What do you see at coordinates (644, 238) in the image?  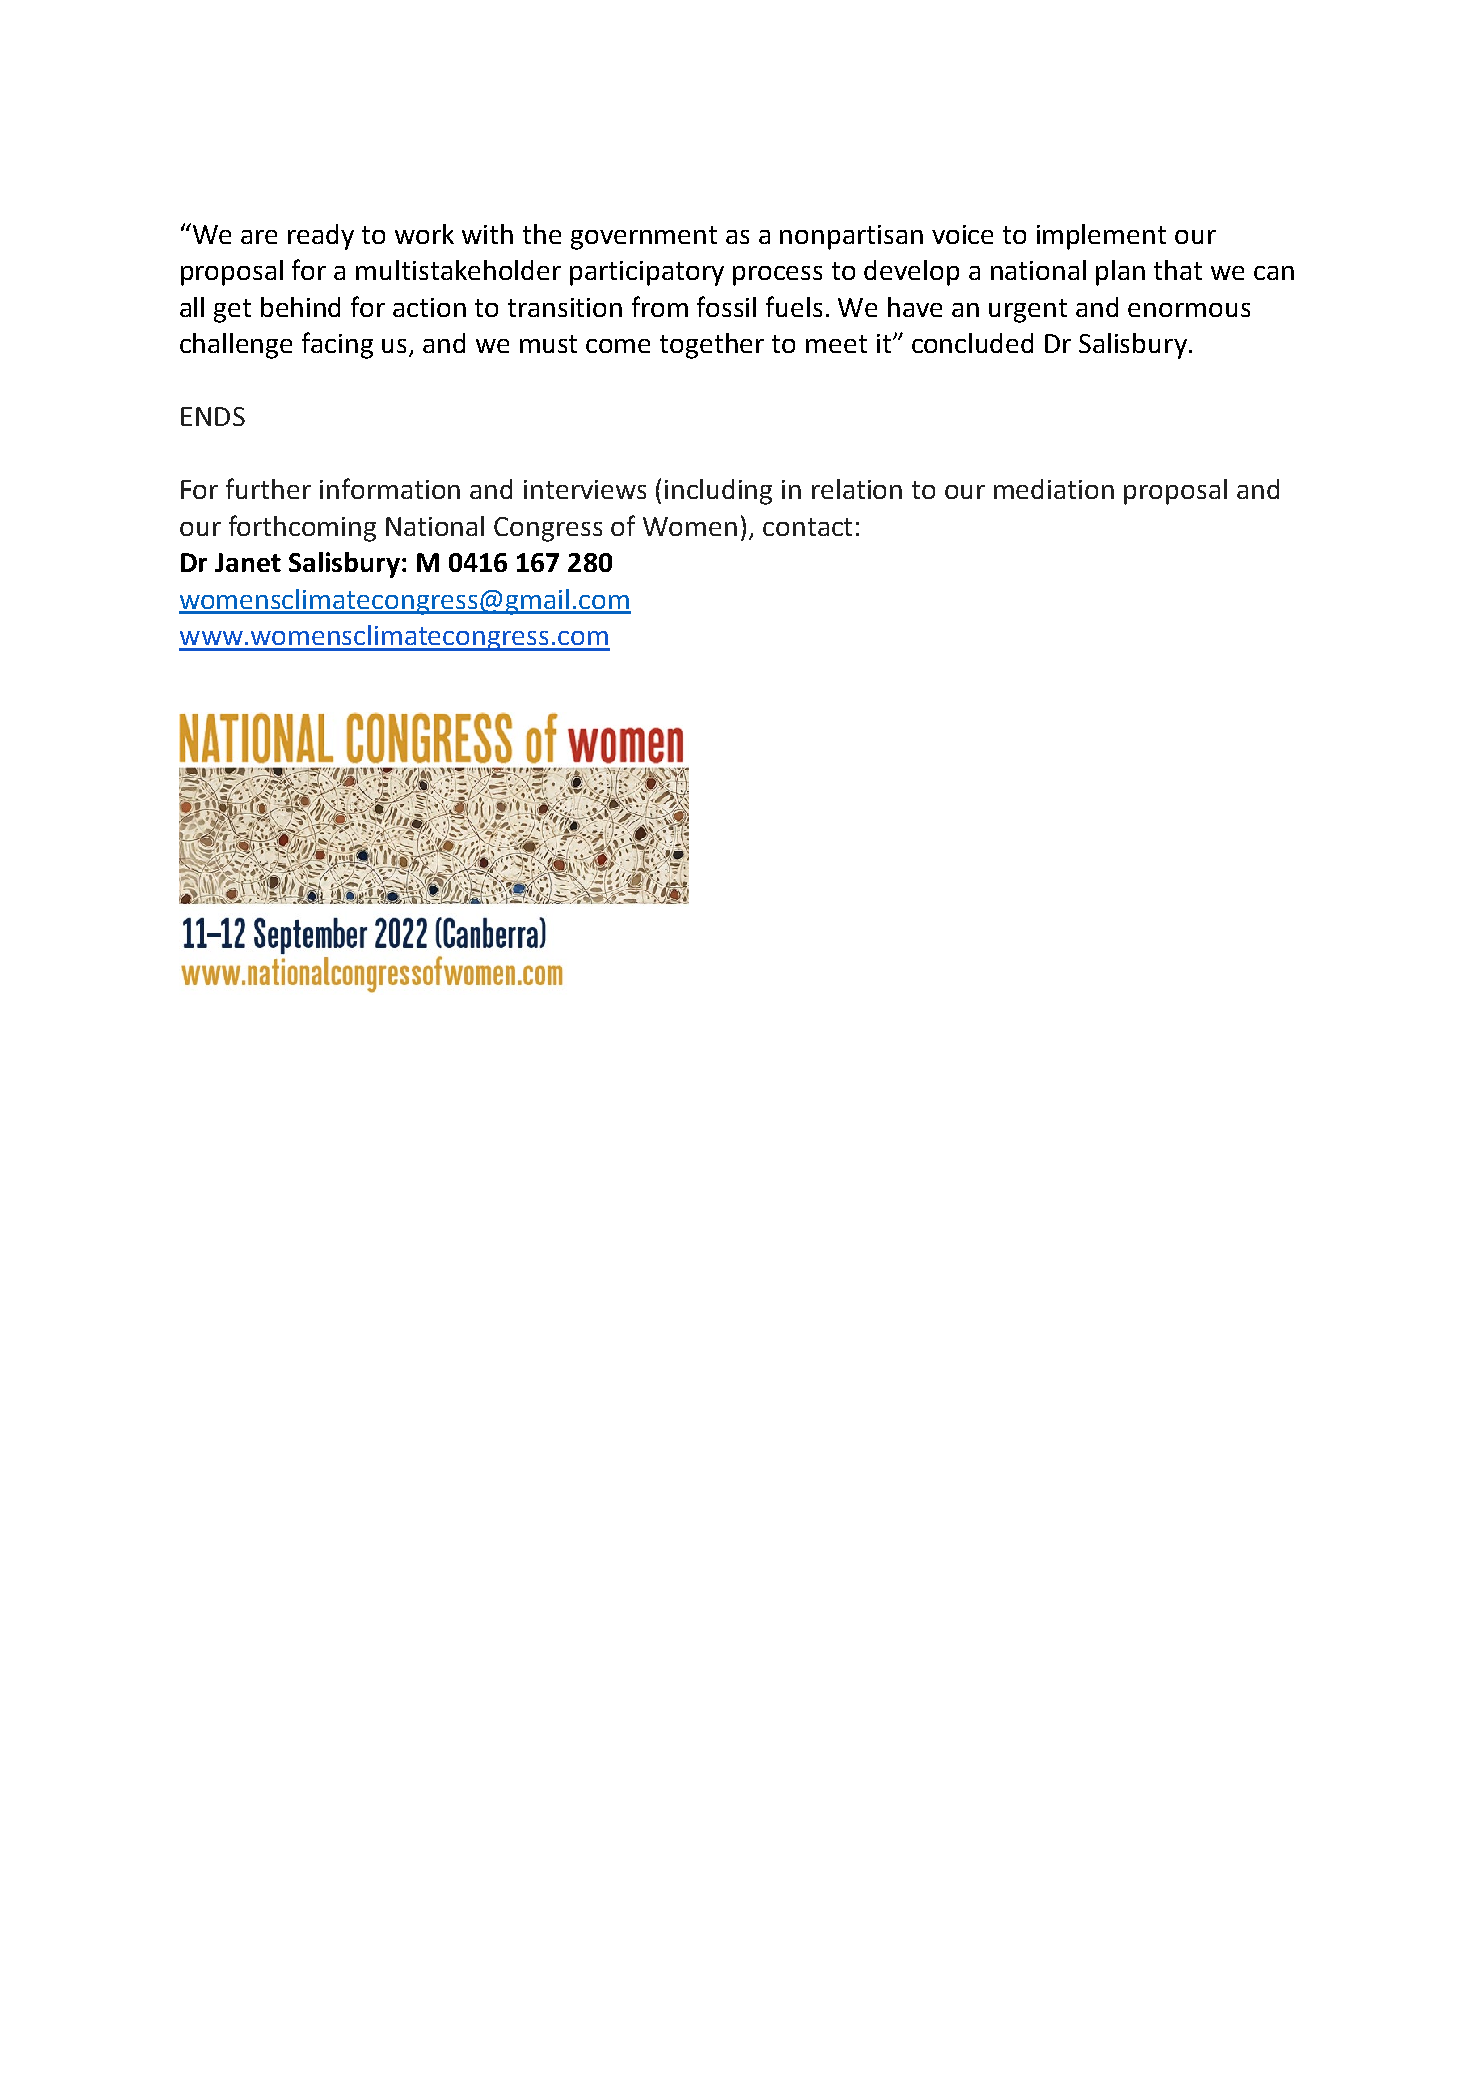 I see `government` at bounding box center [644, 238].
